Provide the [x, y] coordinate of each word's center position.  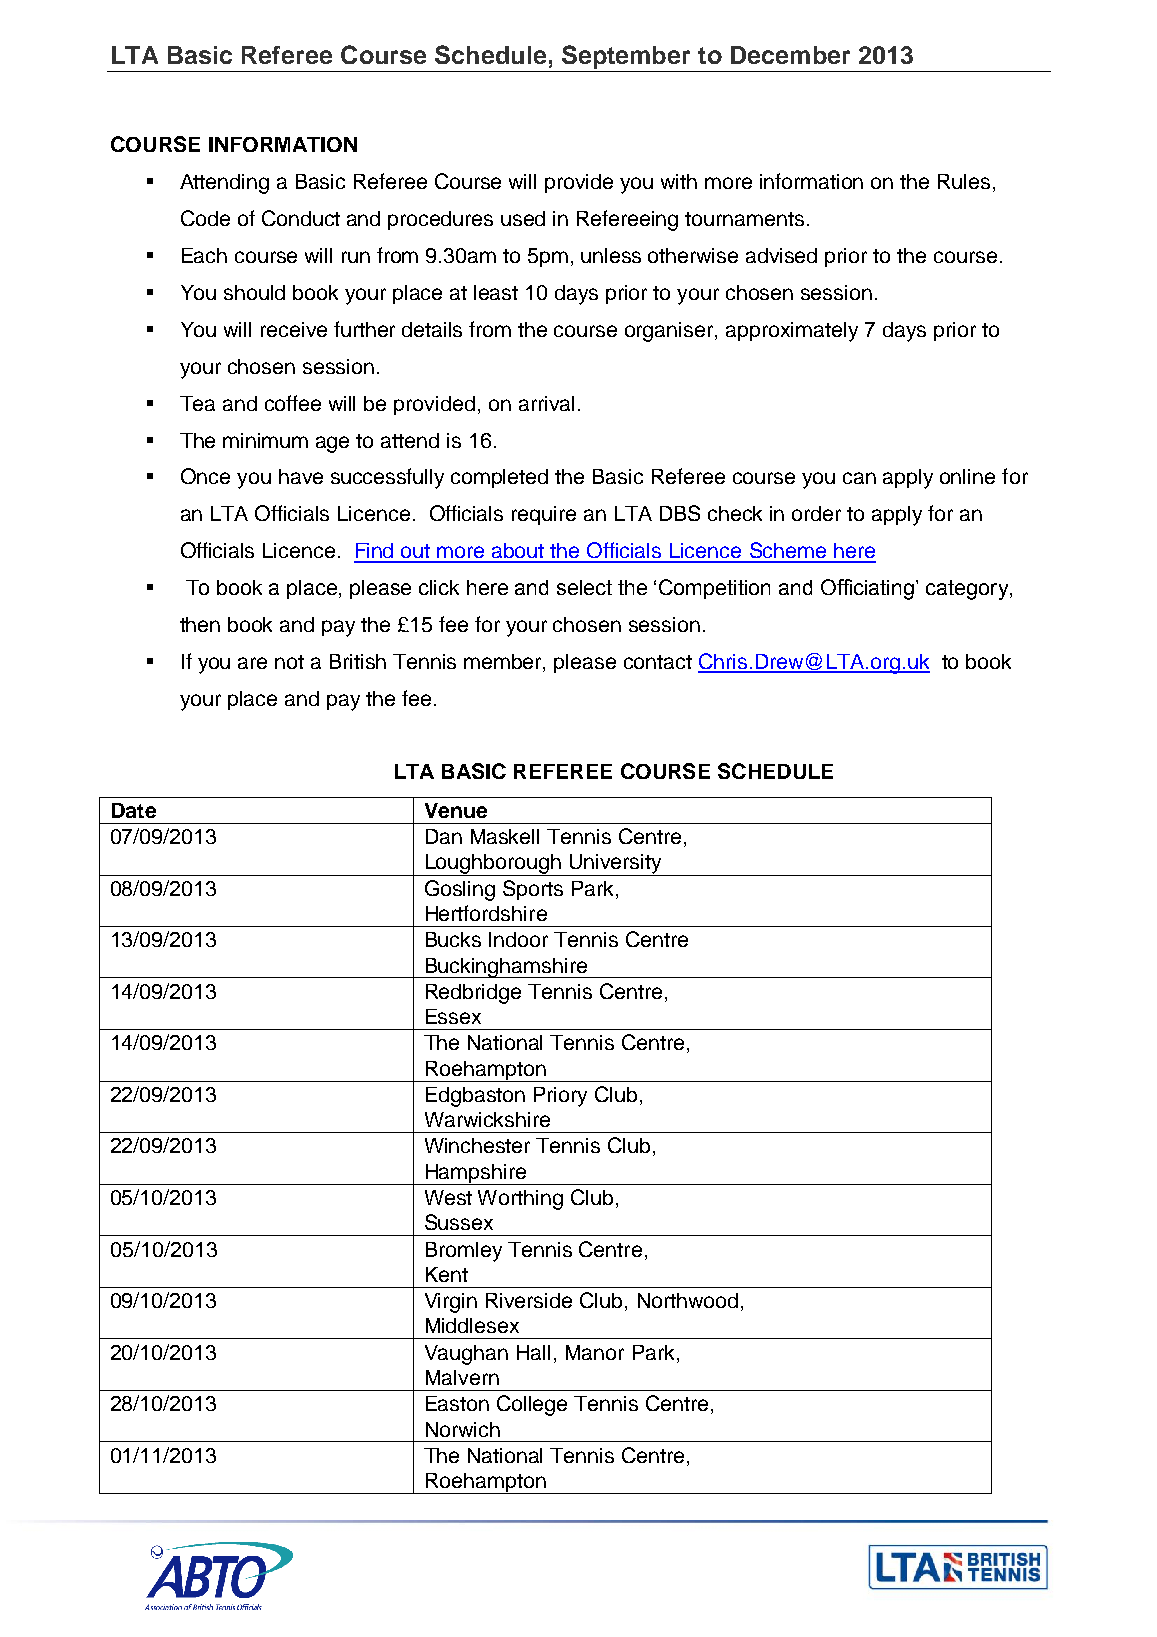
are [252, 663]
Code [205, 218]
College [532, 1405]
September [626, 58]
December [790, 55]
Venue [456, 810]
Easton [457, 1403]
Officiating [869, 589]
